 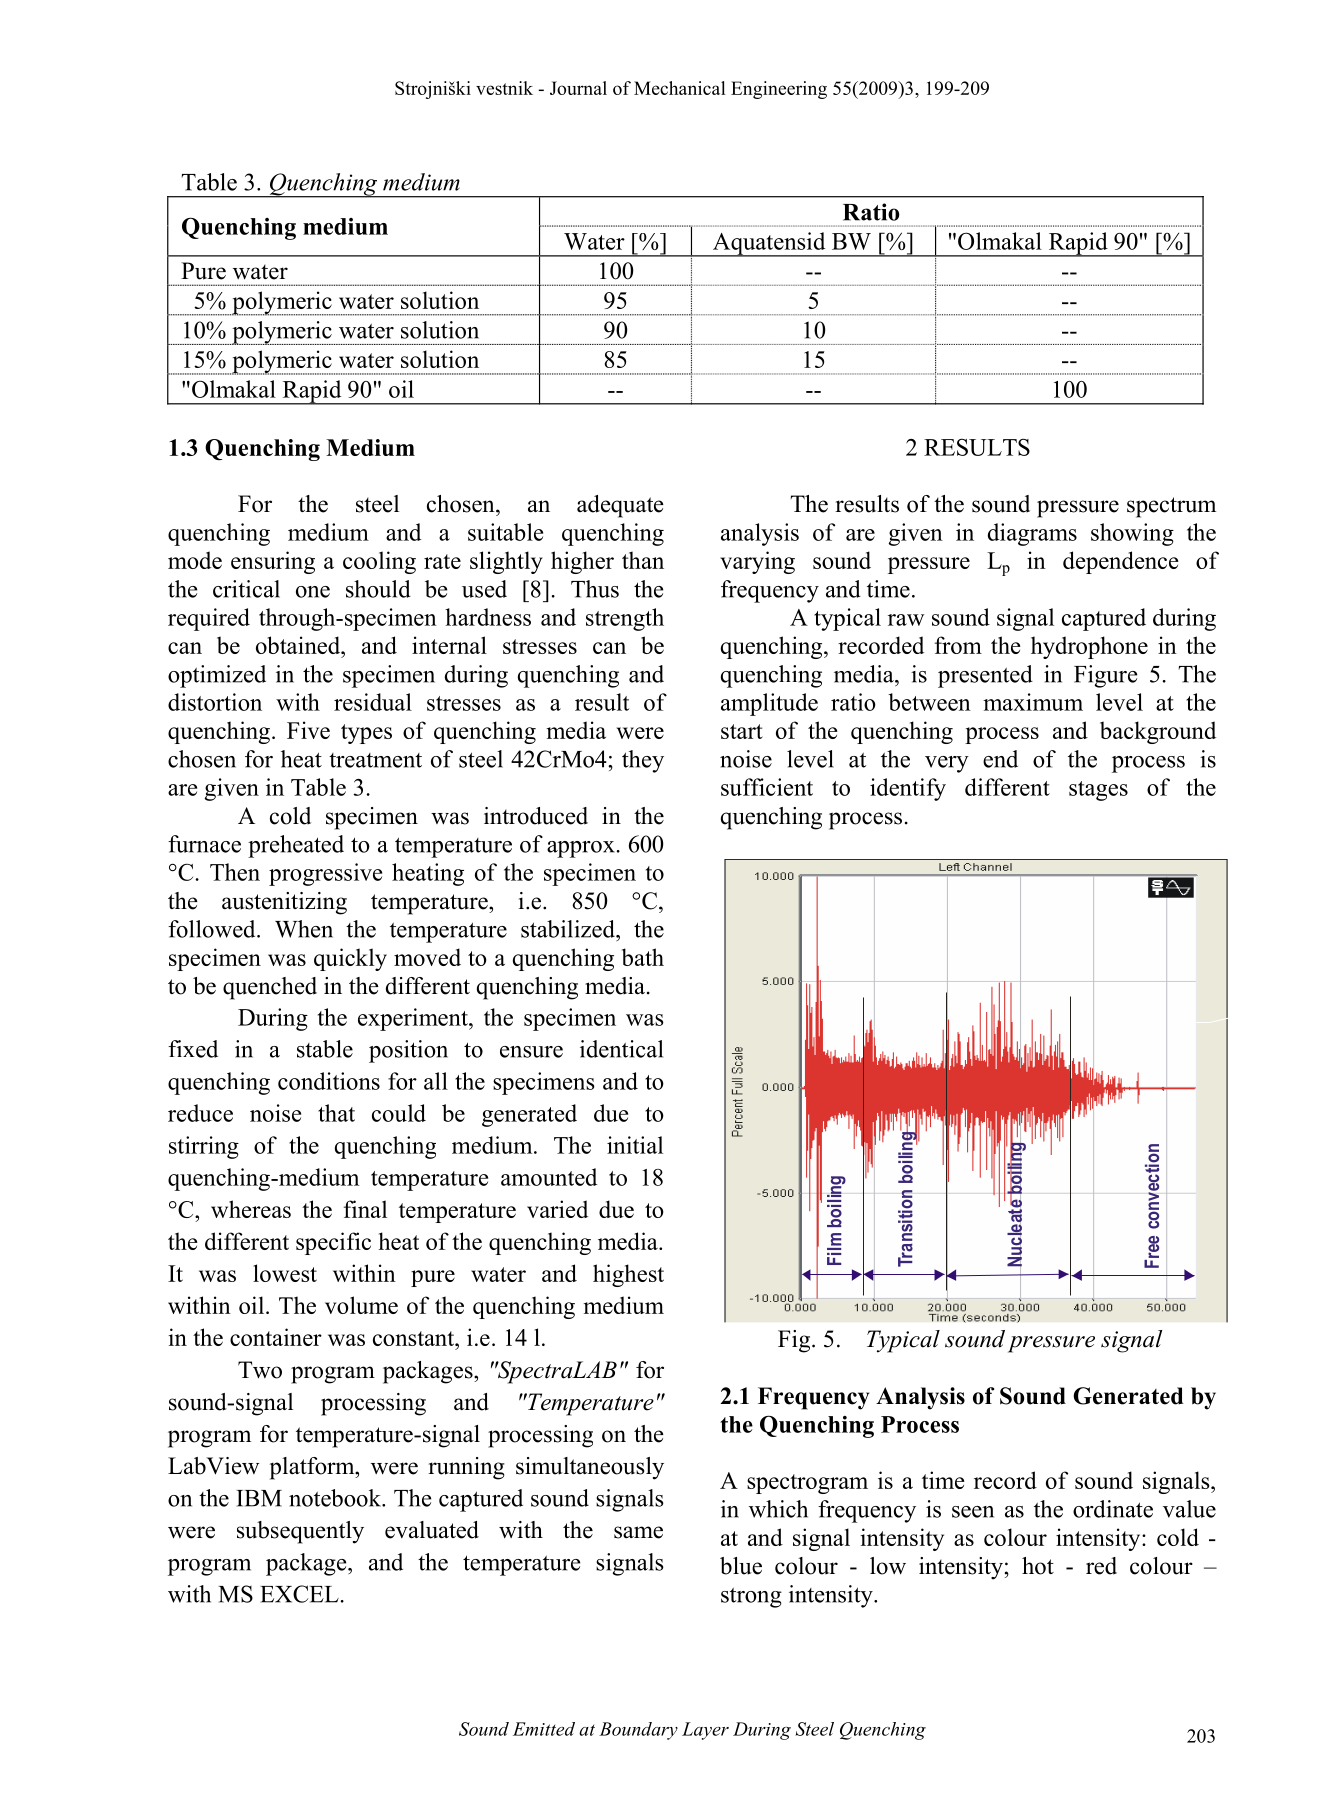 I want to click on Mechanical, so click(x=680, y=88).
